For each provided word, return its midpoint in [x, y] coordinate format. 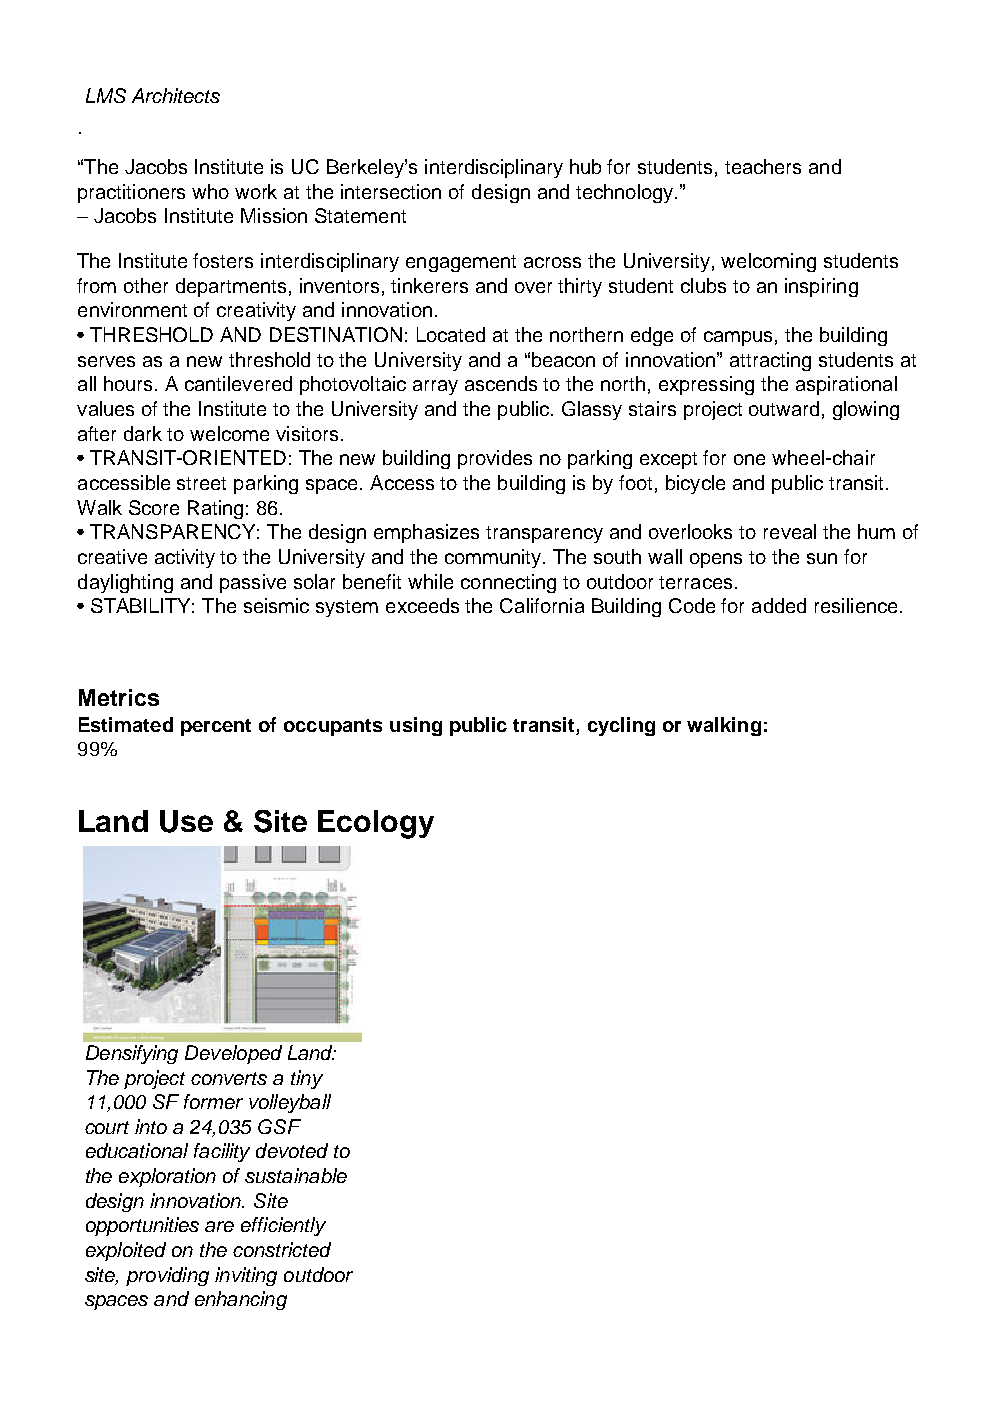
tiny [307, 1079]
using [416, 726]
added [779, 605]
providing [167, 1276]
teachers [763, 166]
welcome [229, 433]
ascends [501, 383]
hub [585, 166]
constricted [282, 1249]
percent [216, 727]
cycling [621, 726]
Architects [176, 95]
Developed [233, 1054]
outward [784, 408]
